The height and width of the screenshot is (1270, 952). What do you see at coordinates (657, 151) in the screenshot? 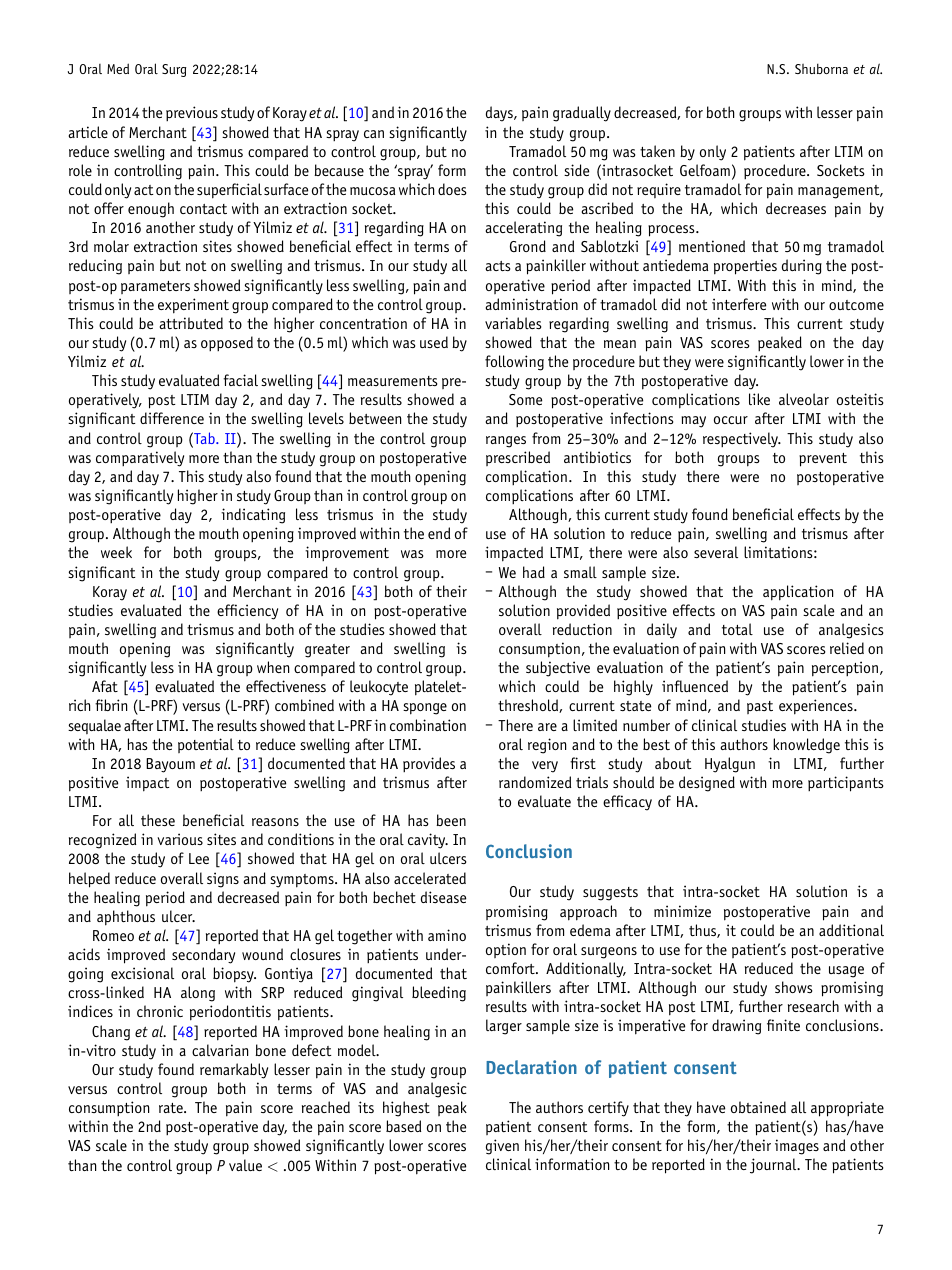
I see `taken` at bounding box center [657, 151].
